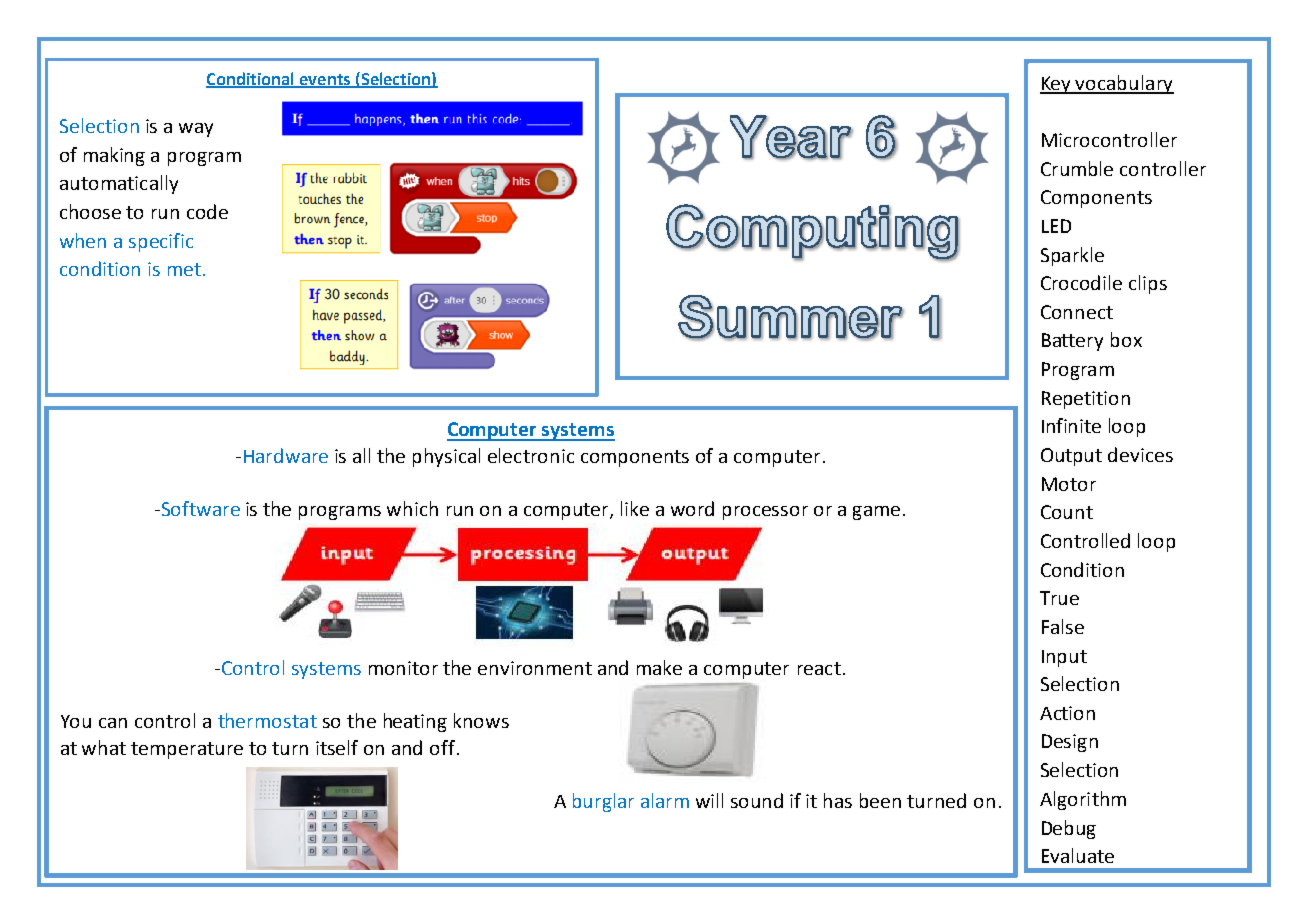 The width and height of the screenshot is (1308, 924). I want to click on thermostat, so click(267, 720).
